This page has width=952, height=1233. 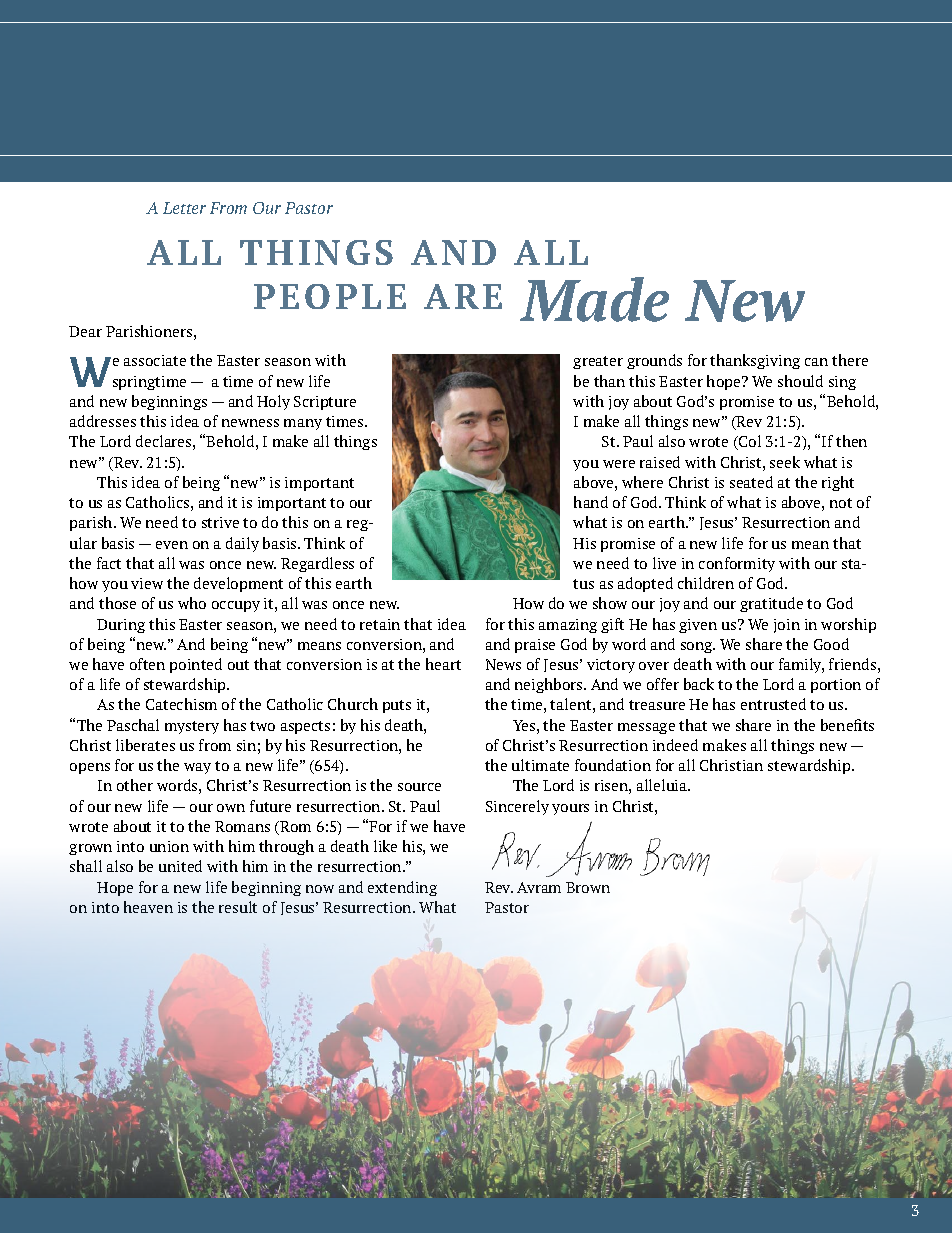 I want to click on extending, so click(x=402, y=888).
